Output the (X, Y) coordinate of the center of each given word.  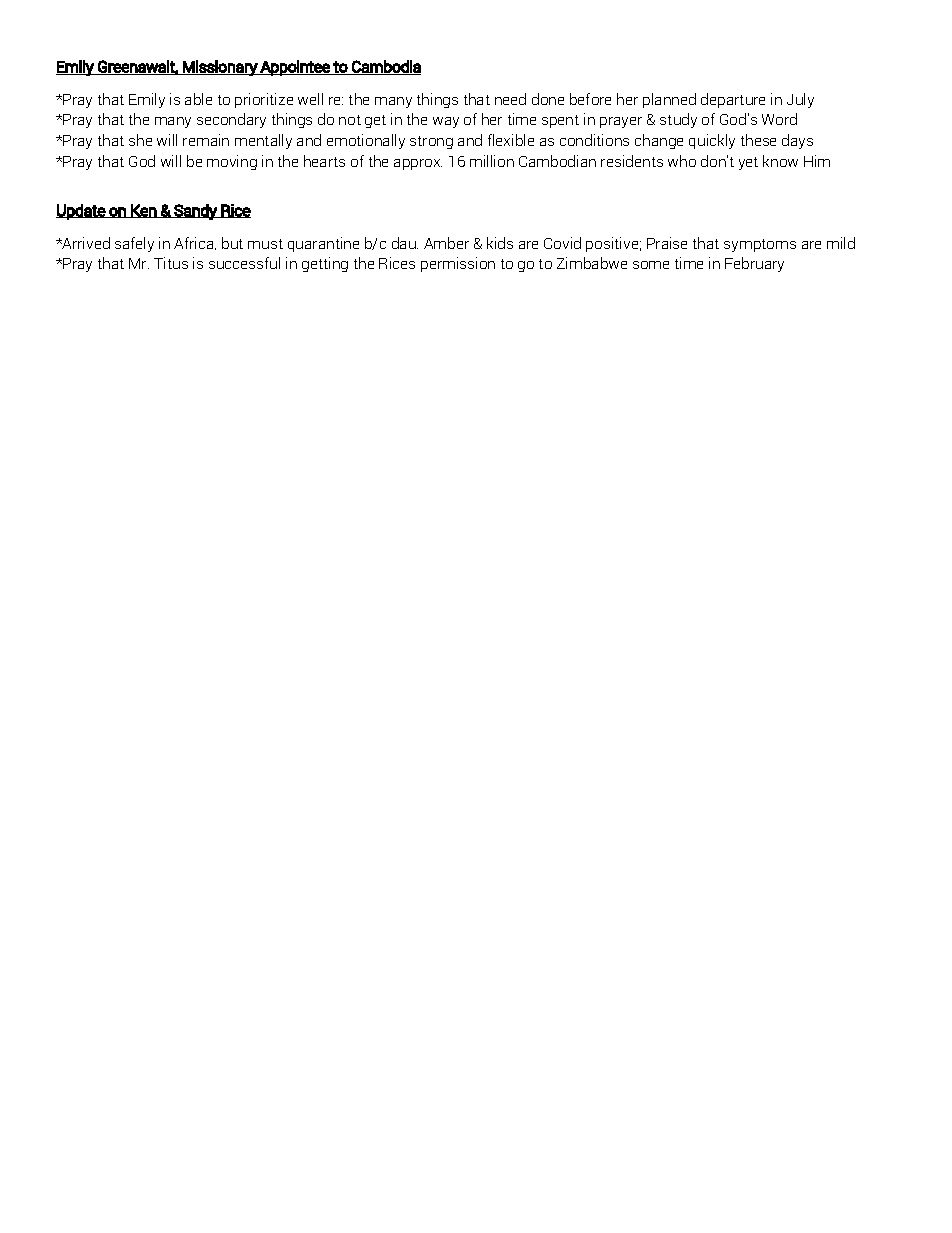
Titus (171, 263)
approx (418, 164)
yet (748, 163)
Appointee (295, 68)
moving (232, 162)
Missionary (220, 68)
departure (733, 100)
